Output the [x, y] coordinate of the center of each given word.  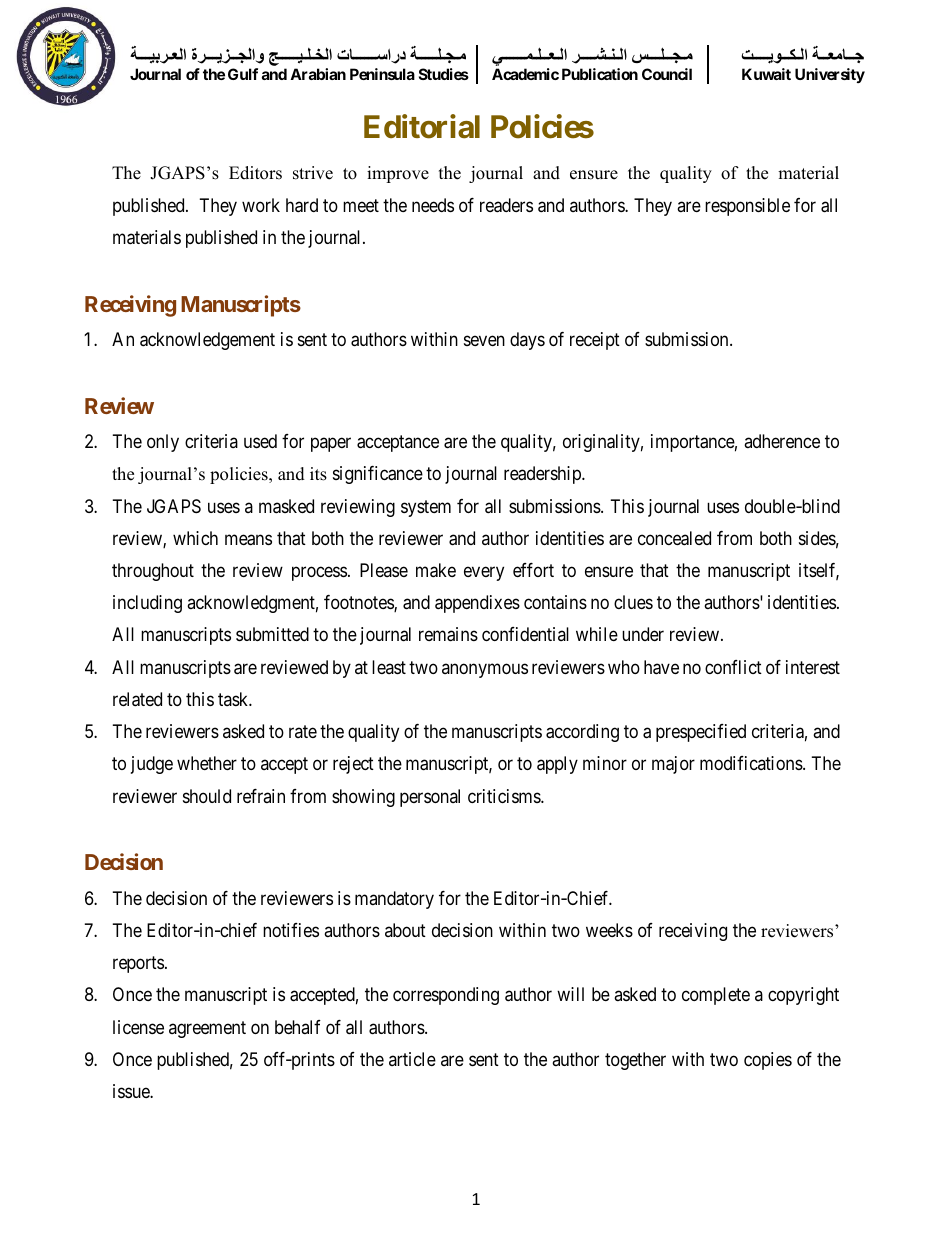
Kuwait [766, 74]
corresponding [446, 996]
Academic [525, 74]
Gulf [243, 74]
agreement [207, 1029]
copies [768, 1061]
